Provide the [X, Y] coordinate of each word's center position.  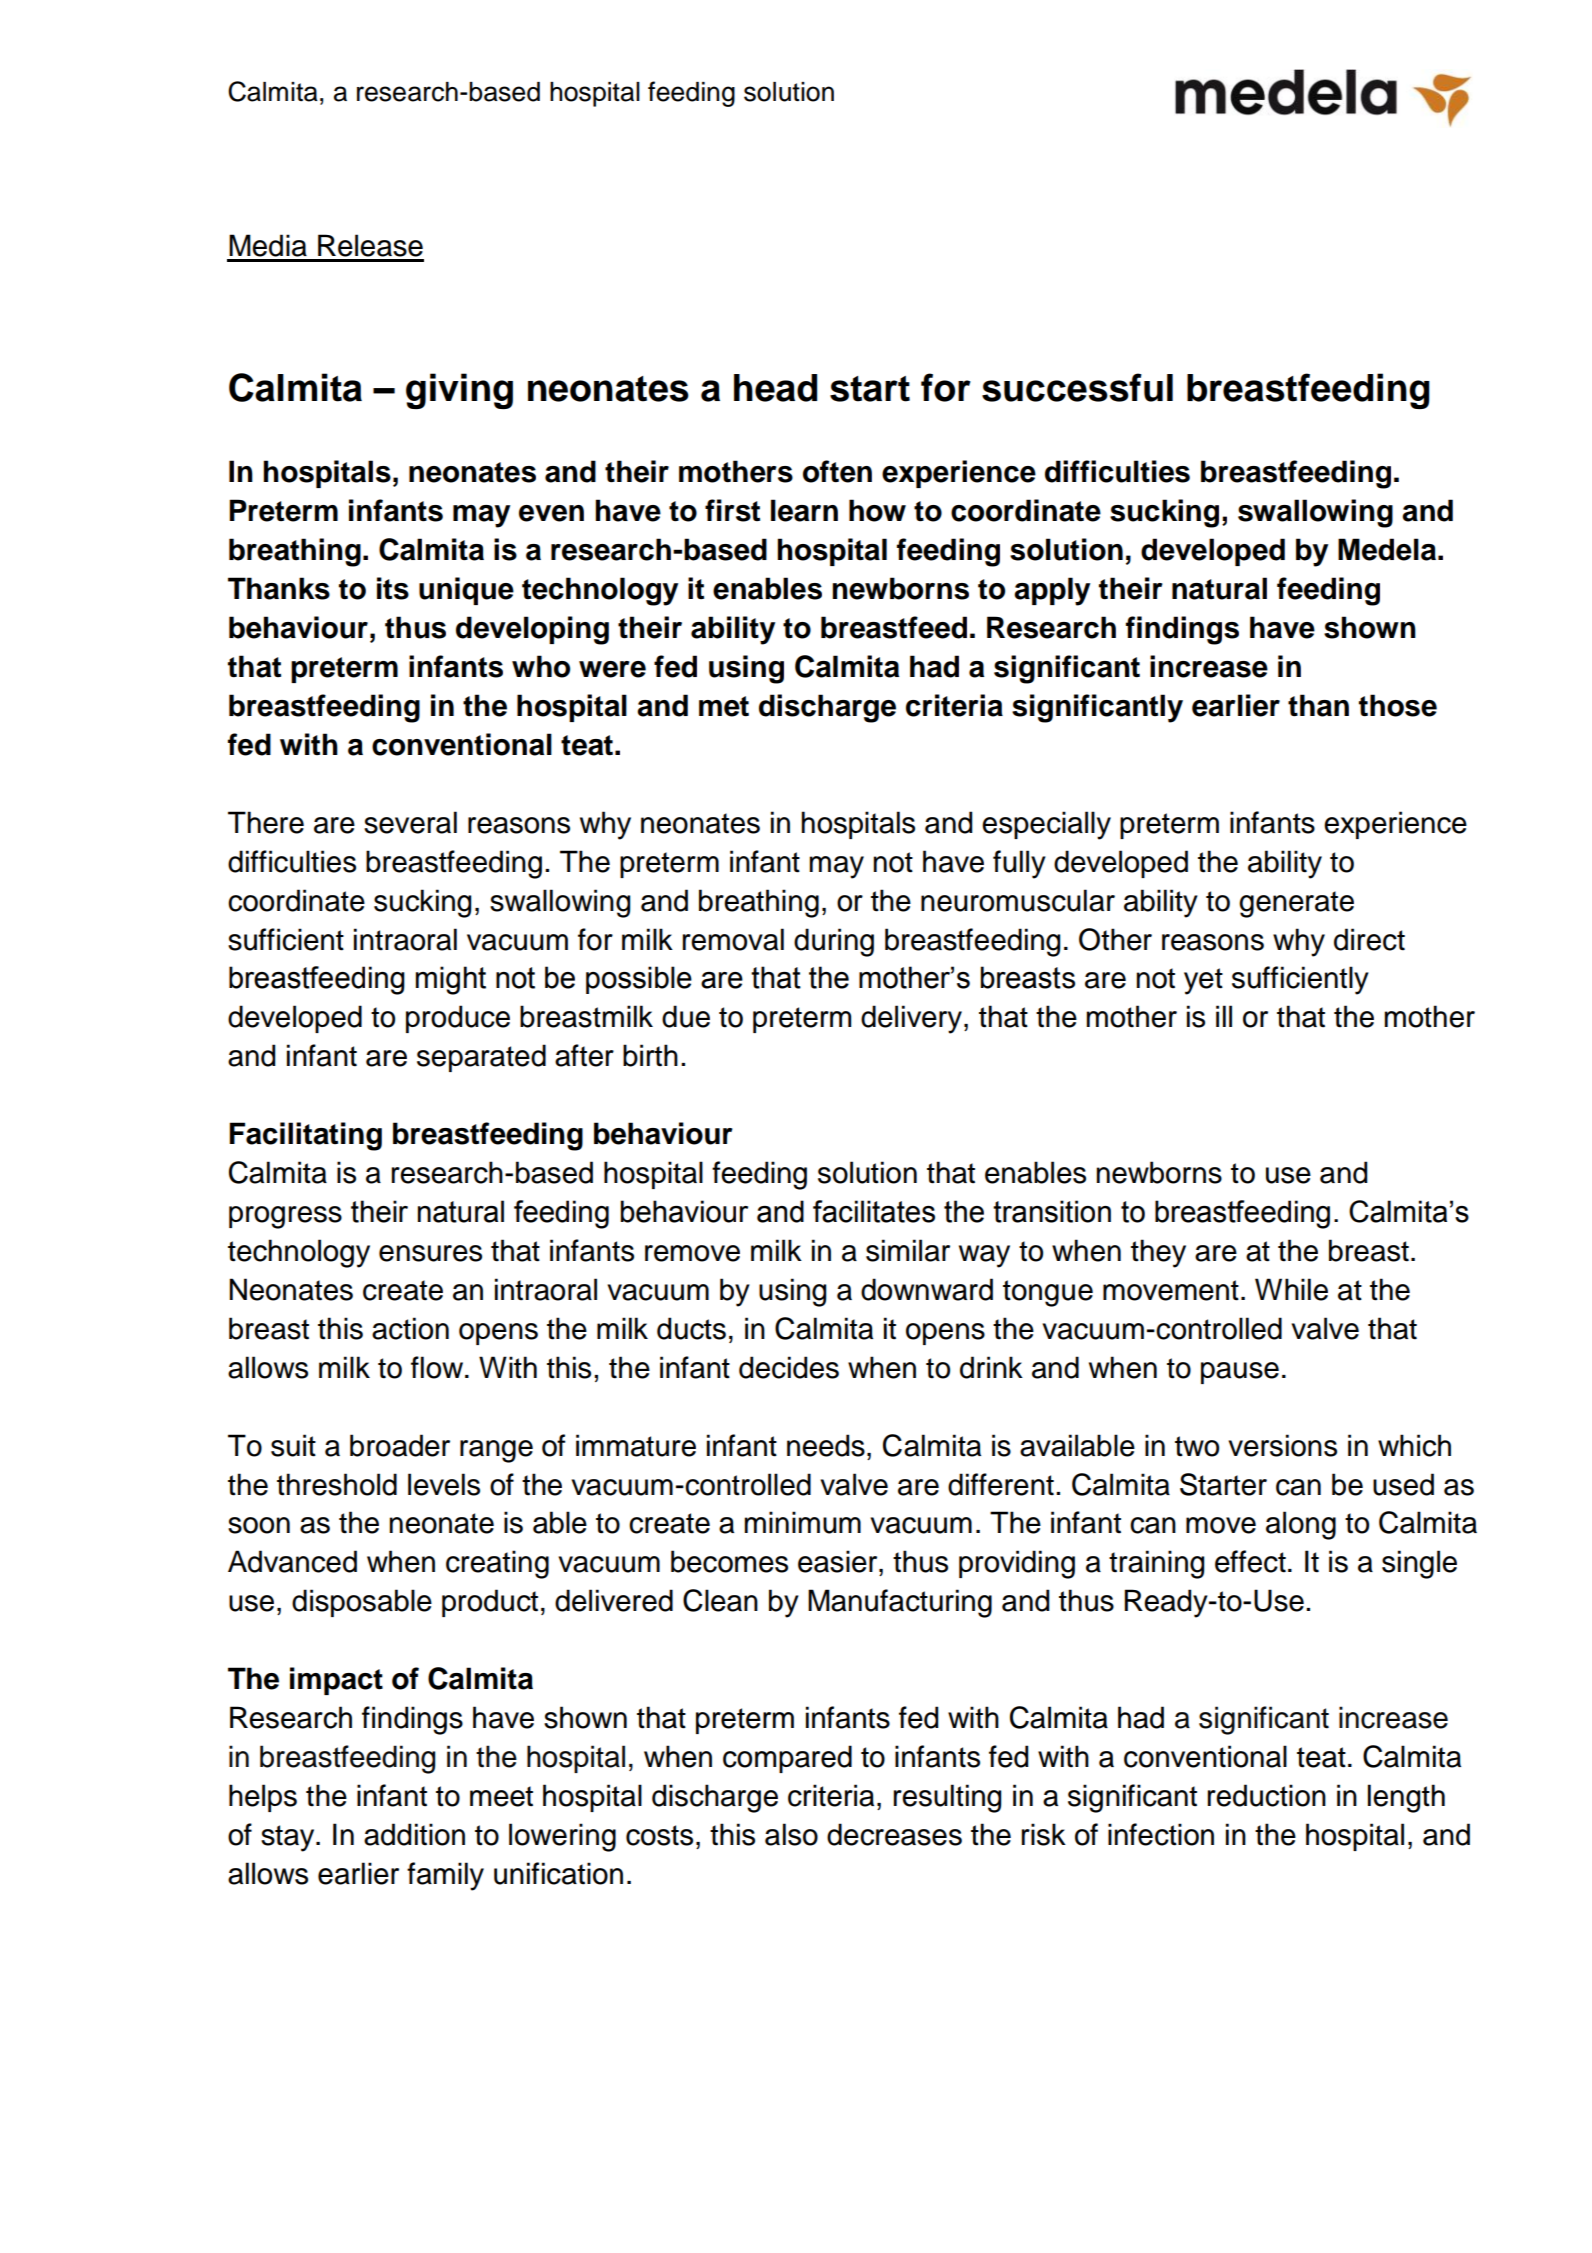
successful [1077, 387]
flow [438, 1367]
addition [414, 1834]
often [837, 471]
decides [789, 1367]
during [834, 942]
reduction [1267, 1795]
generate [1296, 904]
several [410, 822]
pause [1240, 1373]
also [791, 1834]
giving [459, 391]
